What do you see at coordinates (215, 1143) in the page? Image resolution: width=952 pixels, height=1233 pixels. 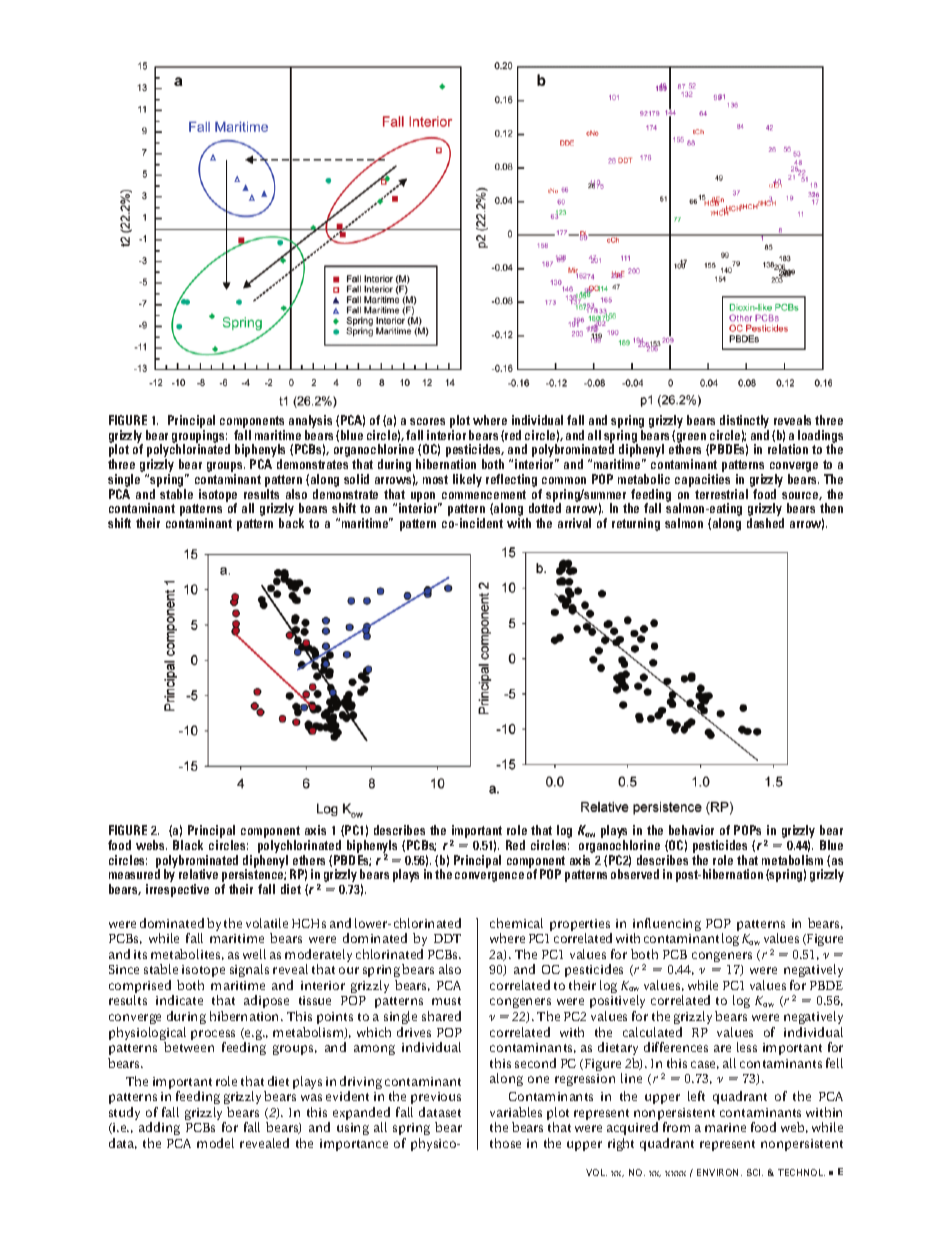 I see `model` at bounding box center [215, 1143].
